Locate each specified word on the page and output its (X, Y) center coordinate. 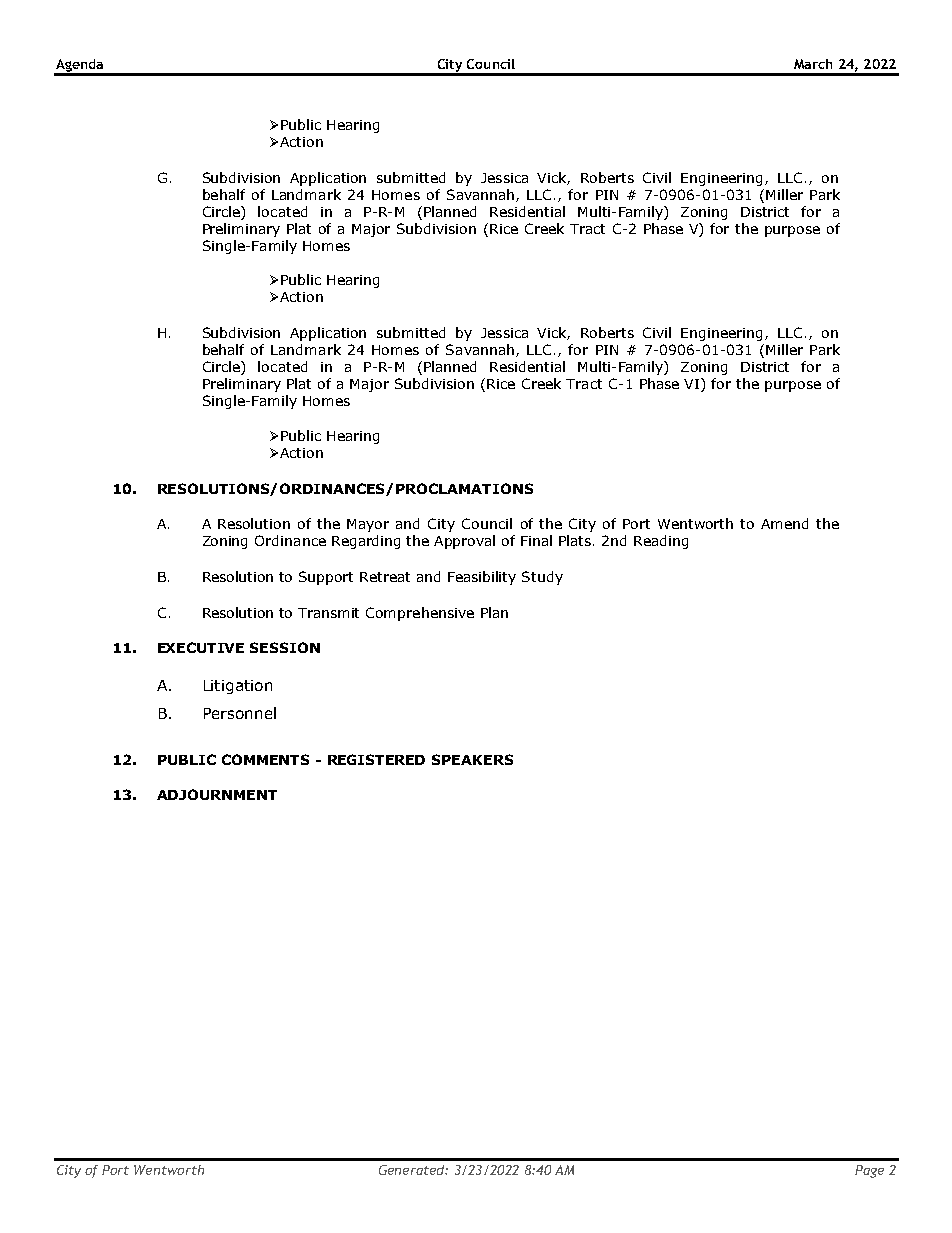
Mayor (368, 525)
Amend (784, 523)
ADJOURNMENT (217, 794)
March (813, 64)
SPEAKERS (472, 759)
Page (869, 1171)
